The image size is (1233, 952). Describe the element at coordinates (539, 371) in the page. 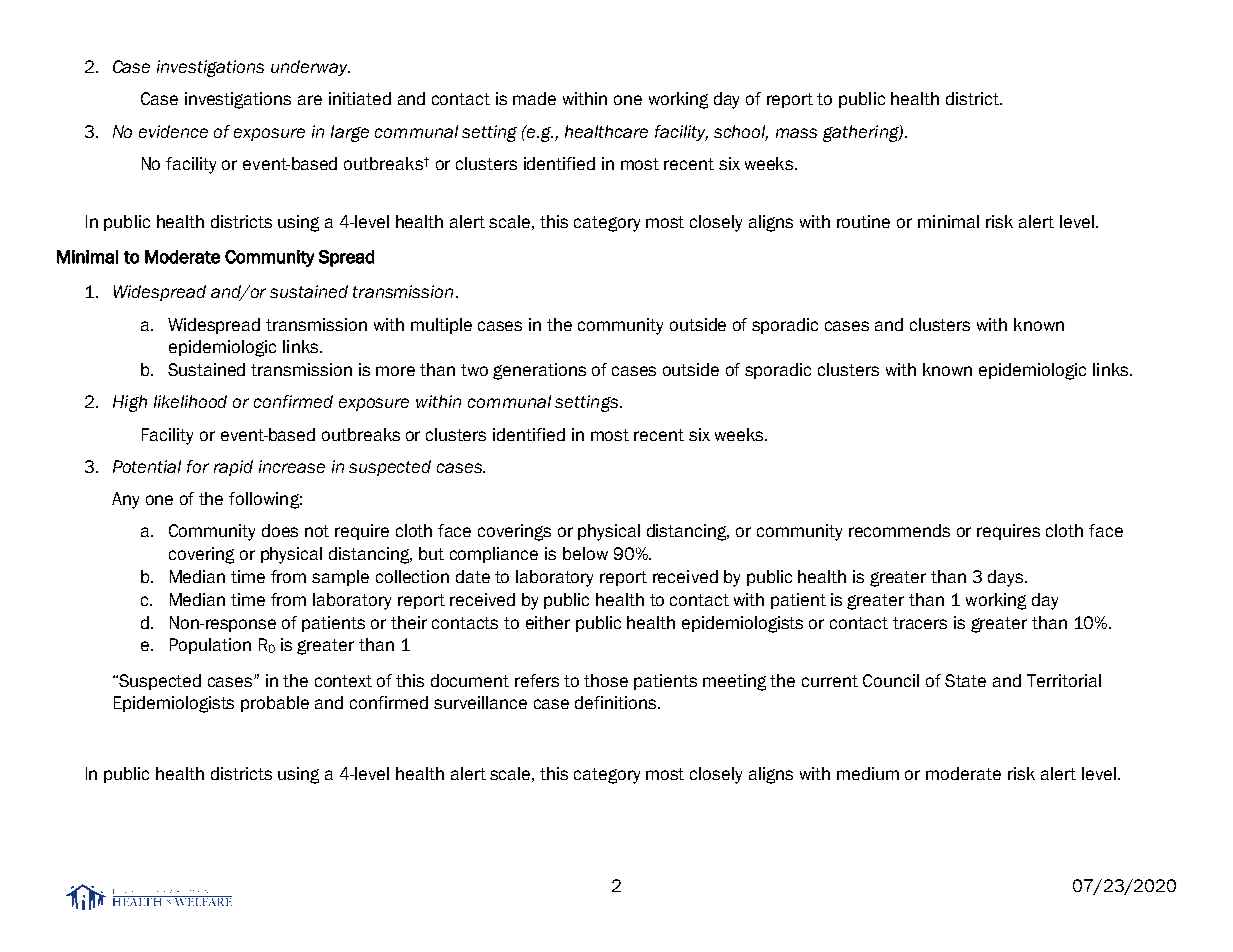

I see `generations` at that location.
